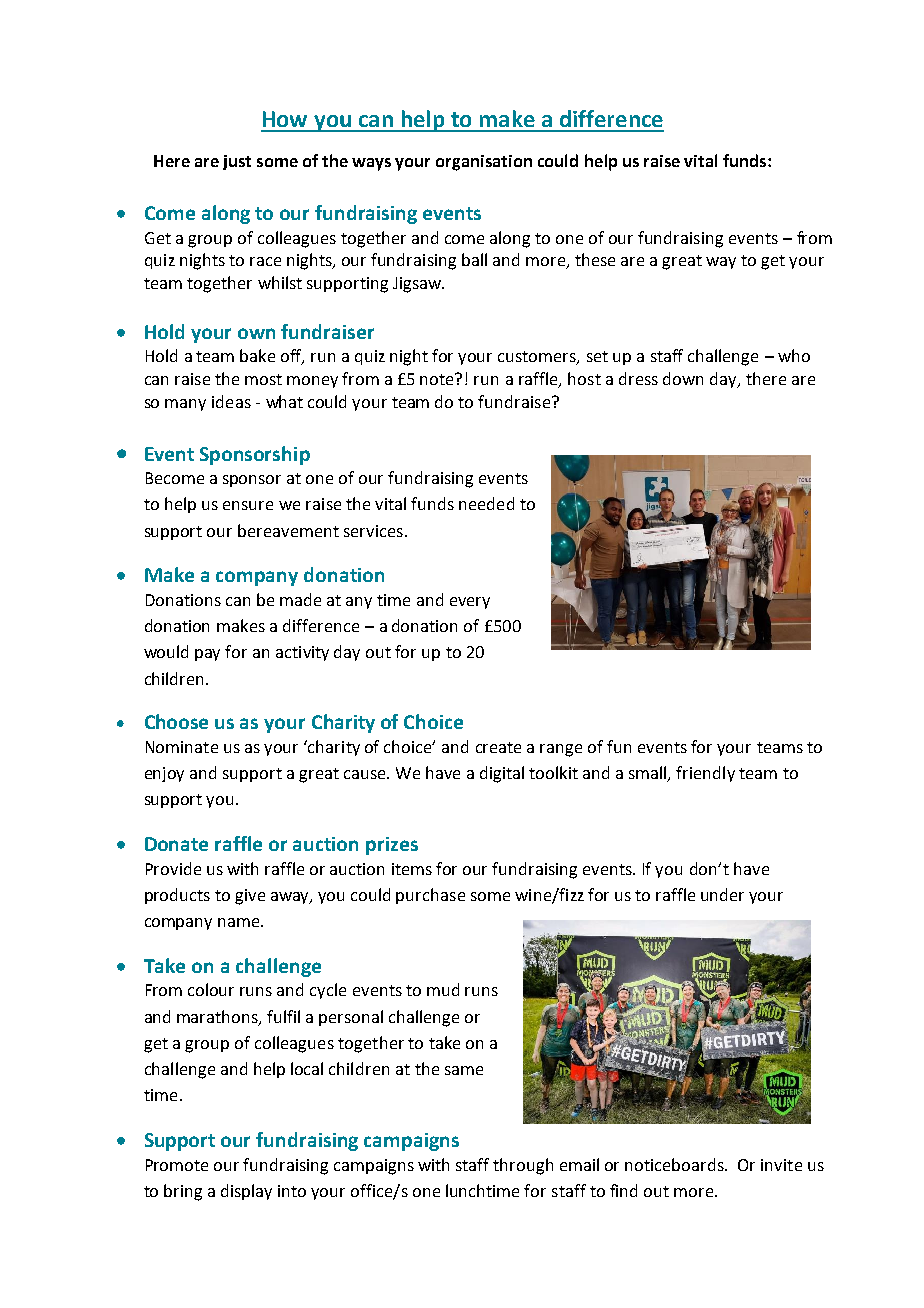 The image size is (924, 1308). Describe the element at coordinates (176, 844) in the image. I see `Donate` at that location.
